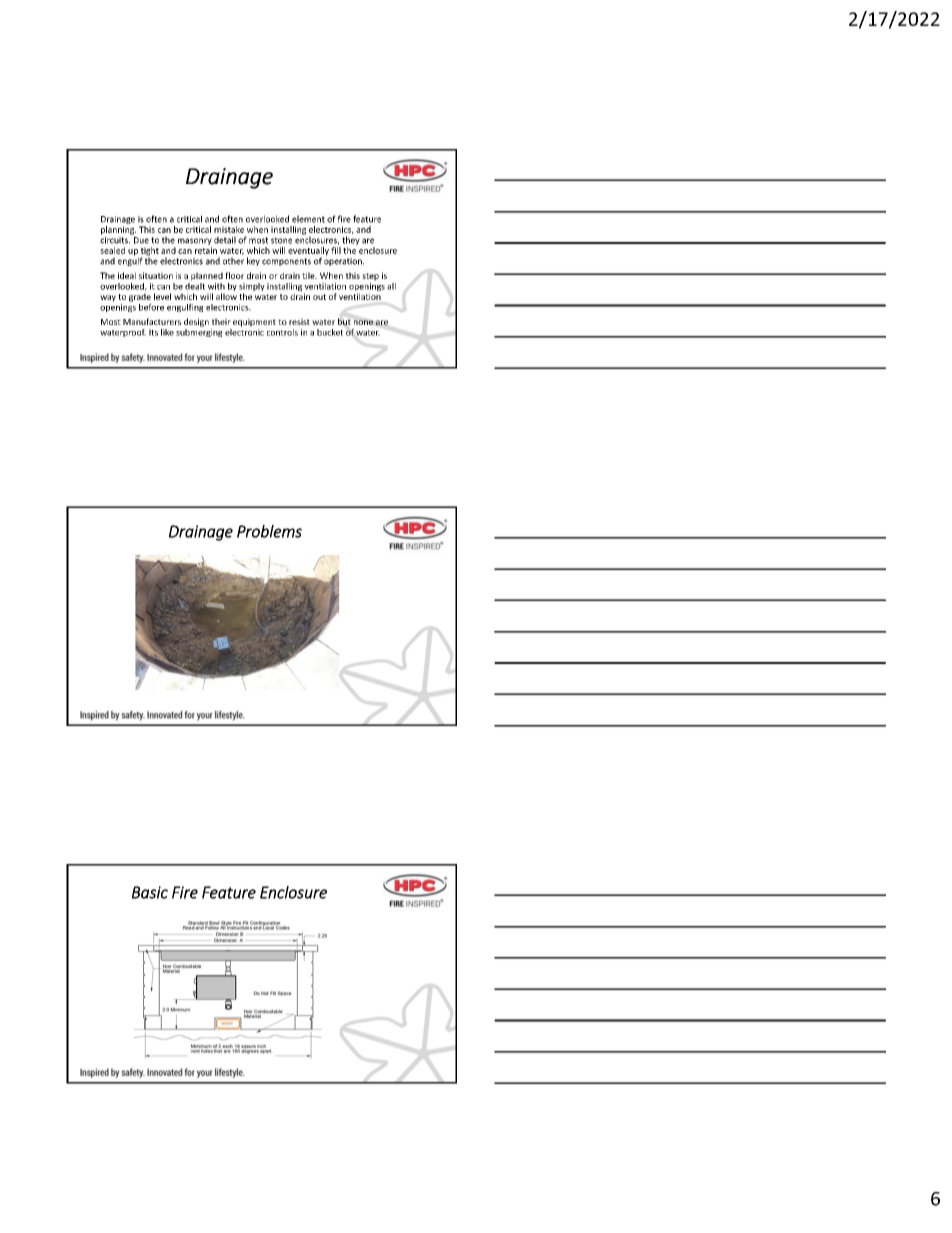 This document has height=1233, width=952. I want to click on controls, so click(282, 332).
